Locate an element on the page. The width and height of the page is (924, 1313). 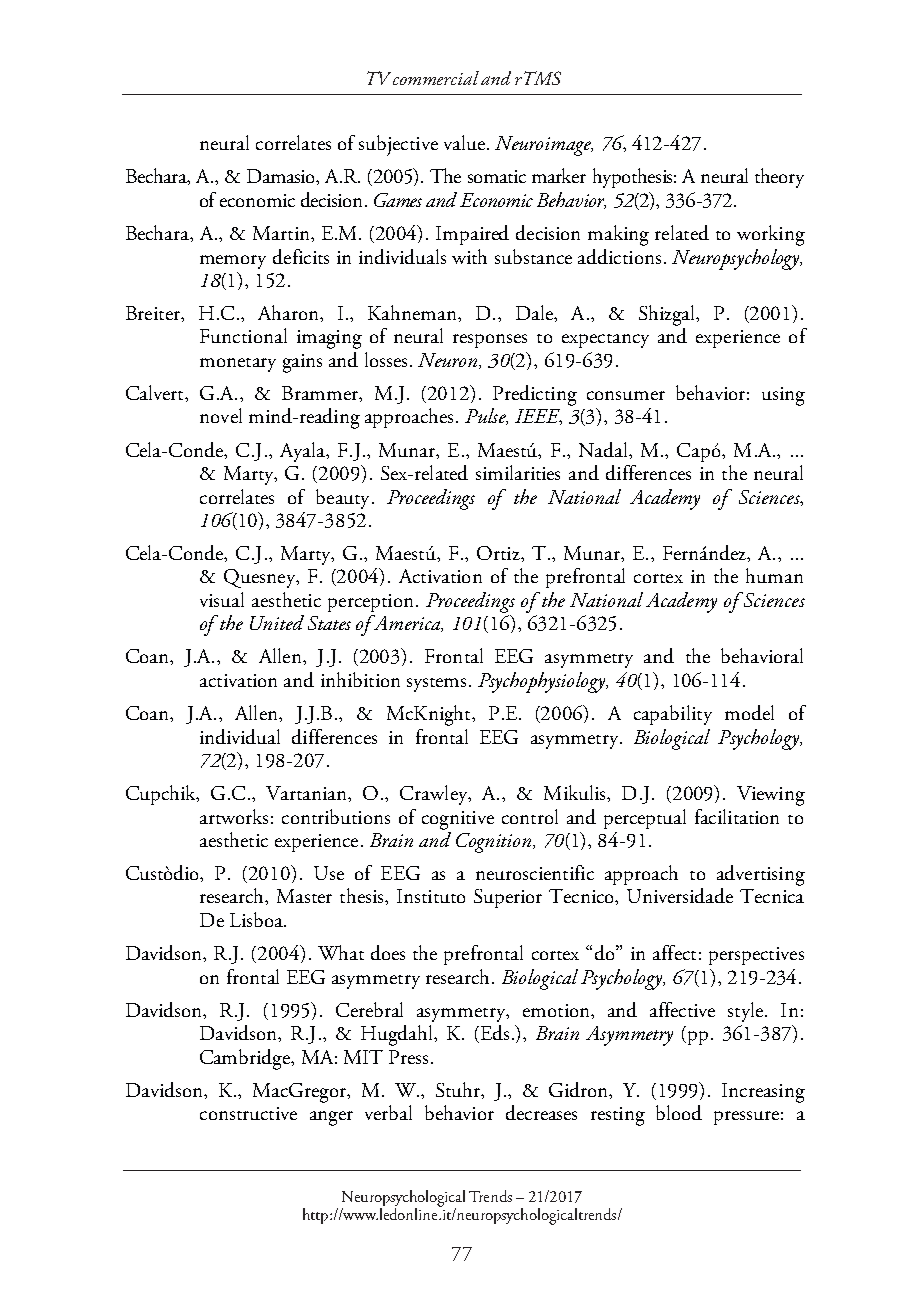
blood is located at coordinates (679, 1112).
